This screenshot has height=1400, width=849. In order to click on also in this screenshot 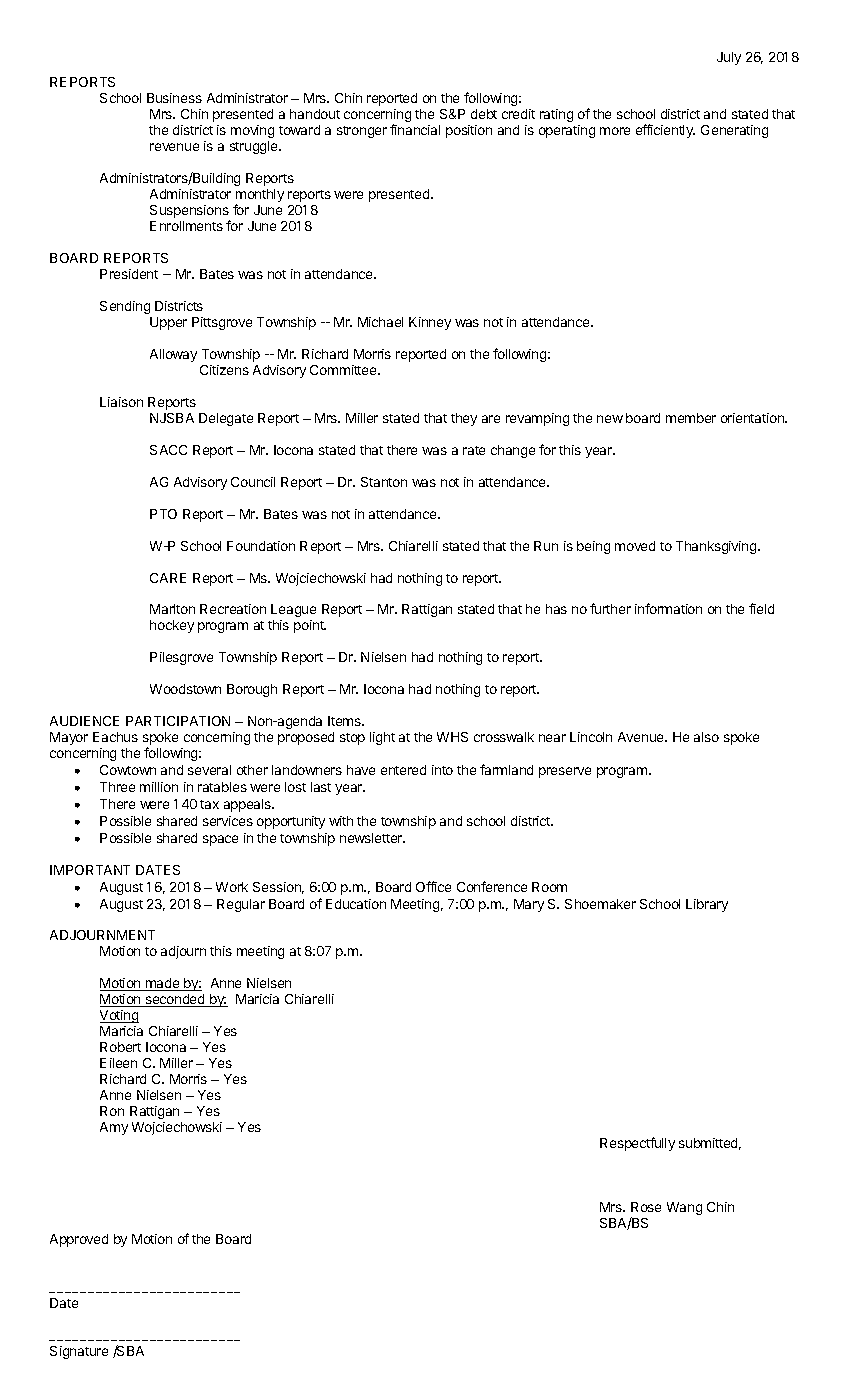, I will do `click(706, 737)`.
